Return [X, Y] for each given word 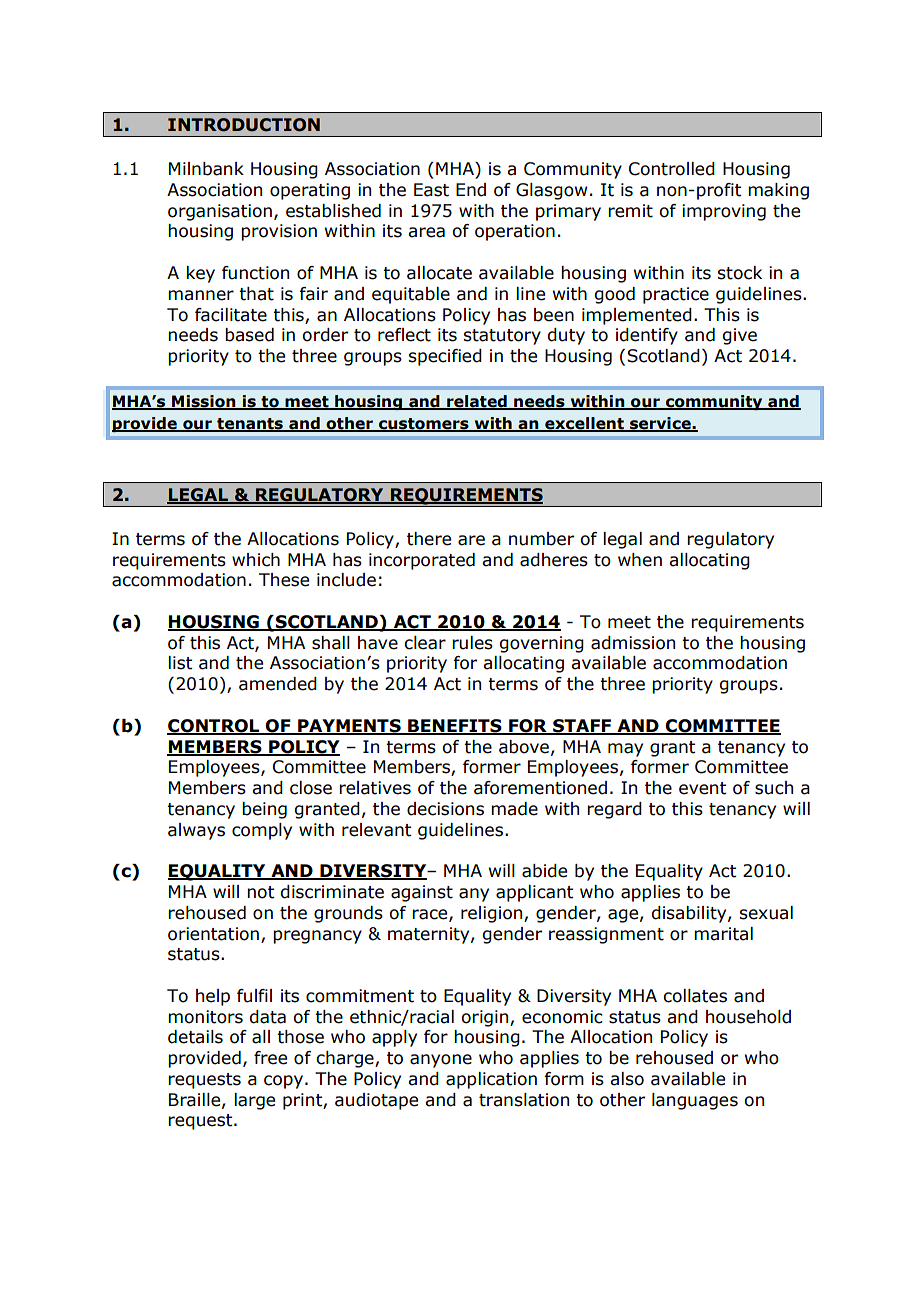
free [270, 1058]
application [491, 1080]
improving [724, 212]
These [284, 580]
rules [472, 643]
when [640, 560]
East [431, 190]
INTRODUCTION [244, 125]
